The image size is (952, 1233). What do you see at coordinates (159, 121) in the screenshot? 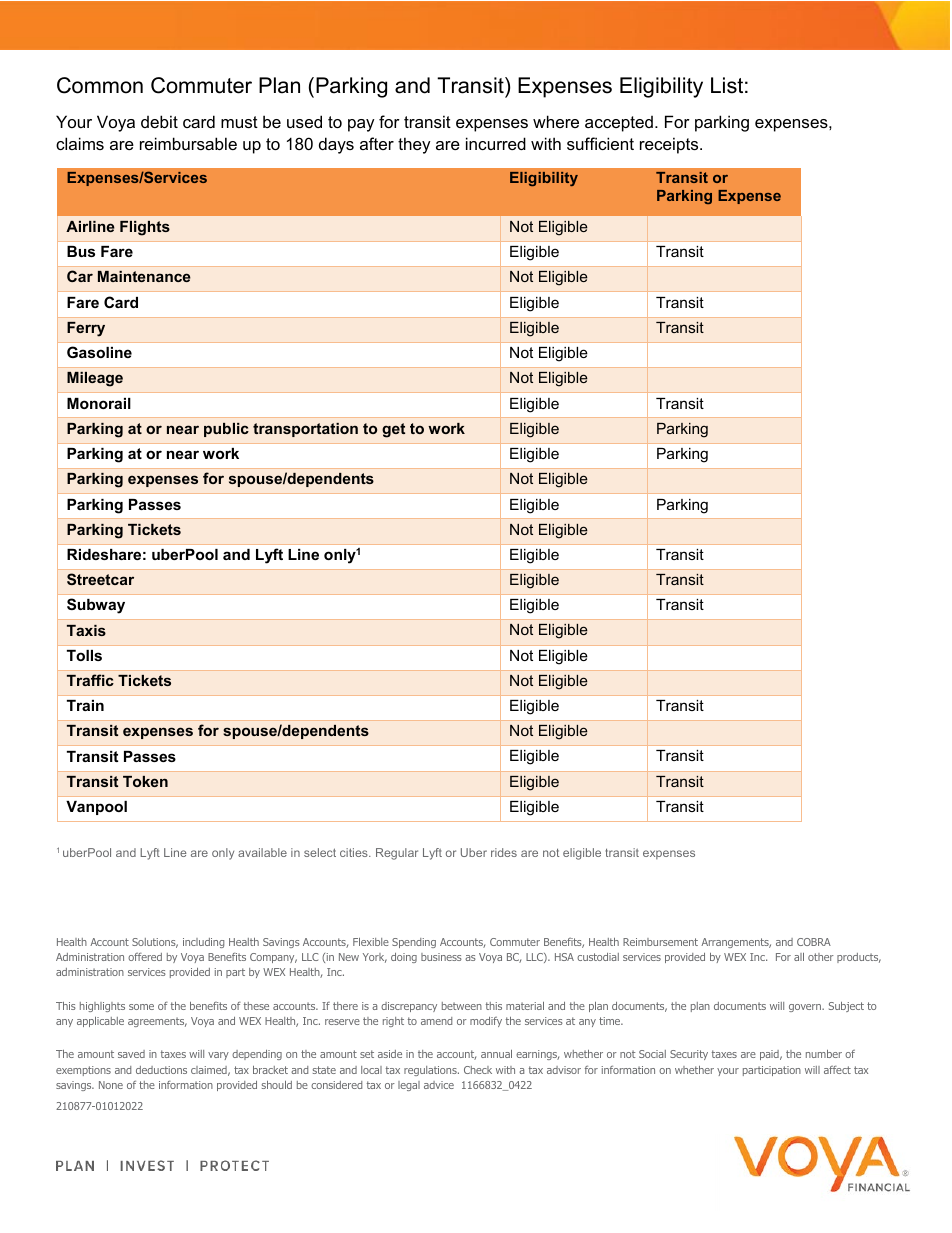
I see `debit` at bounding box center [159, 121].
